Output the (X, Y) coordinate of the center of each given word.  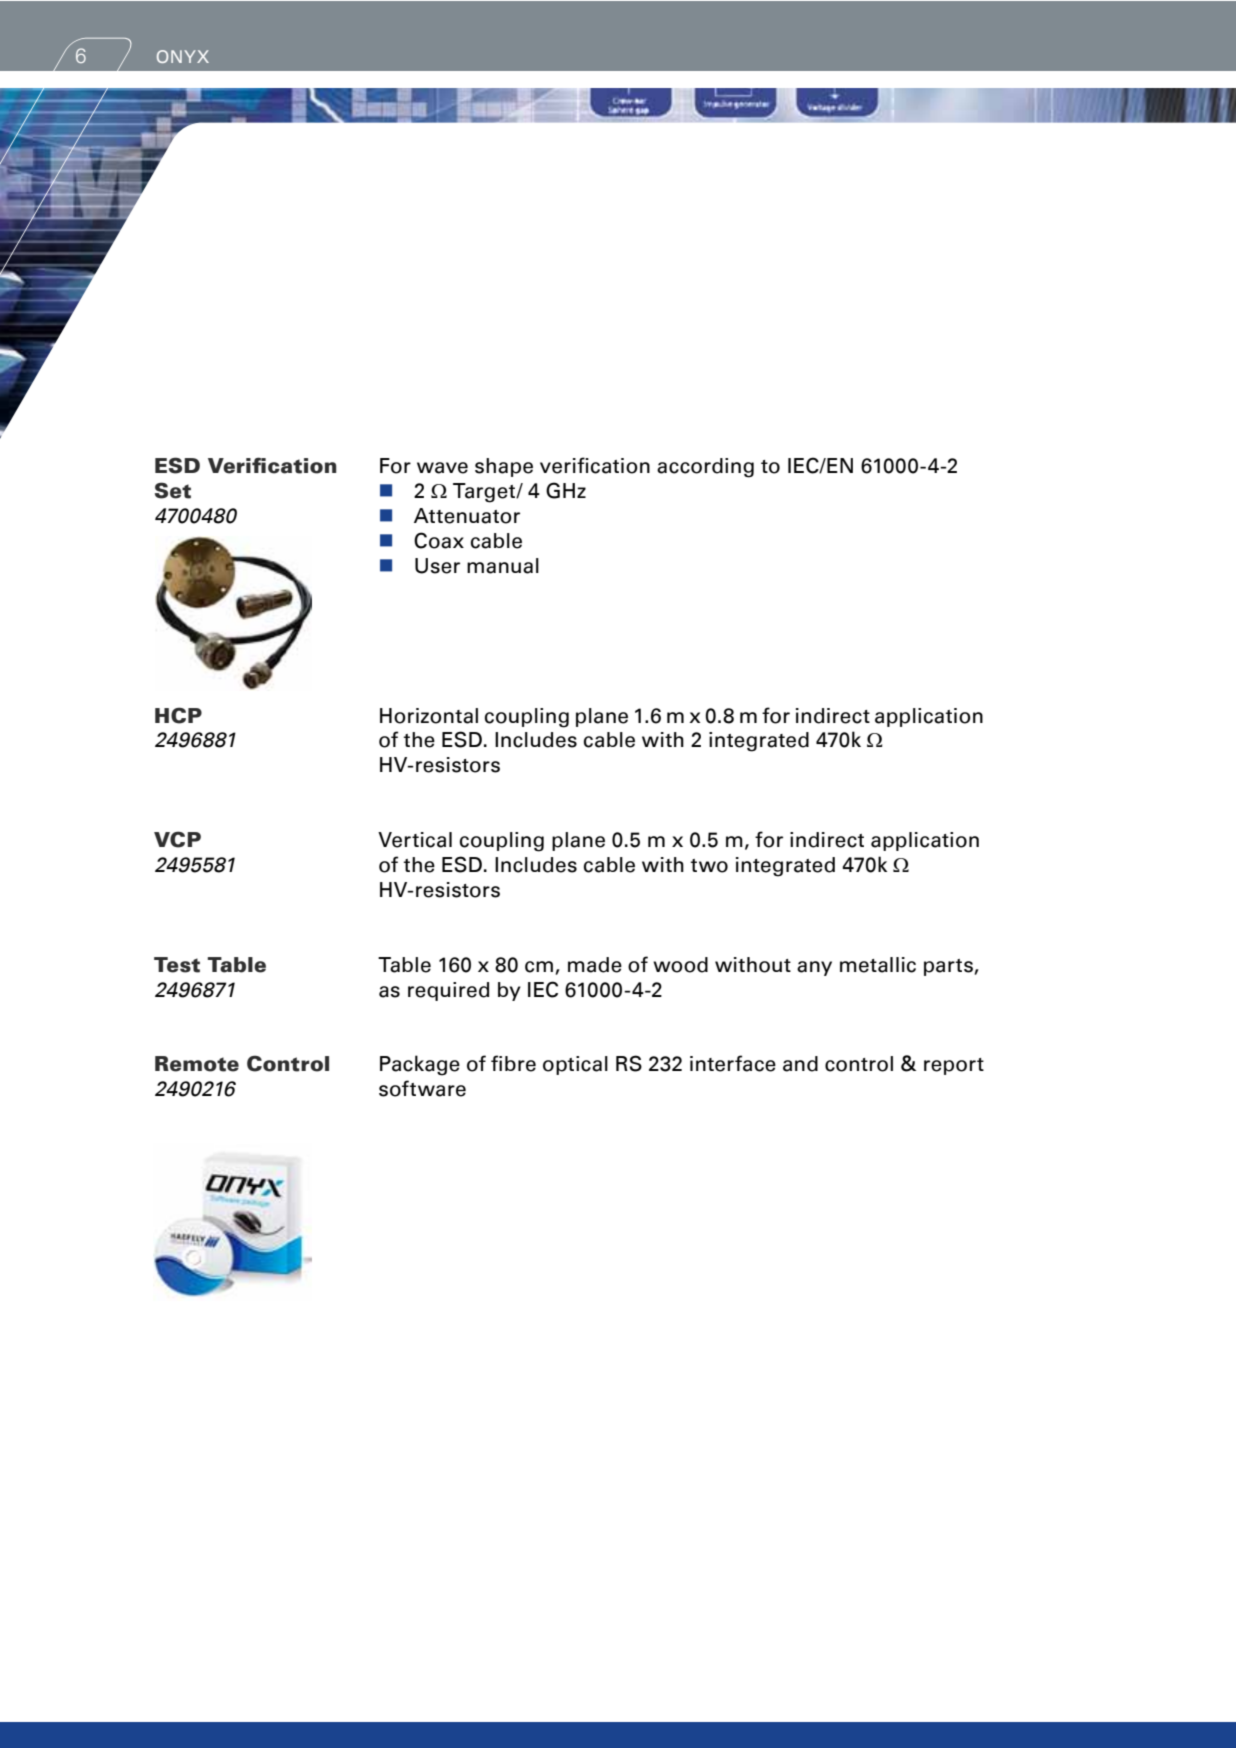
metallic (878, 965)
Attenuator (467, 516)
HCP (178, 715)
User (437, 566)
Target (485, 493)
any (814, 968)
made (595, 965)
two (709, 866)
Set (173, 490)
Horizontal (429, 716)
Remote (197, 1064)
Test (177, 965)
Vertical (415, 840)
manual (503, 566)
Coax (439, 540)
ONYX (183, 56)
